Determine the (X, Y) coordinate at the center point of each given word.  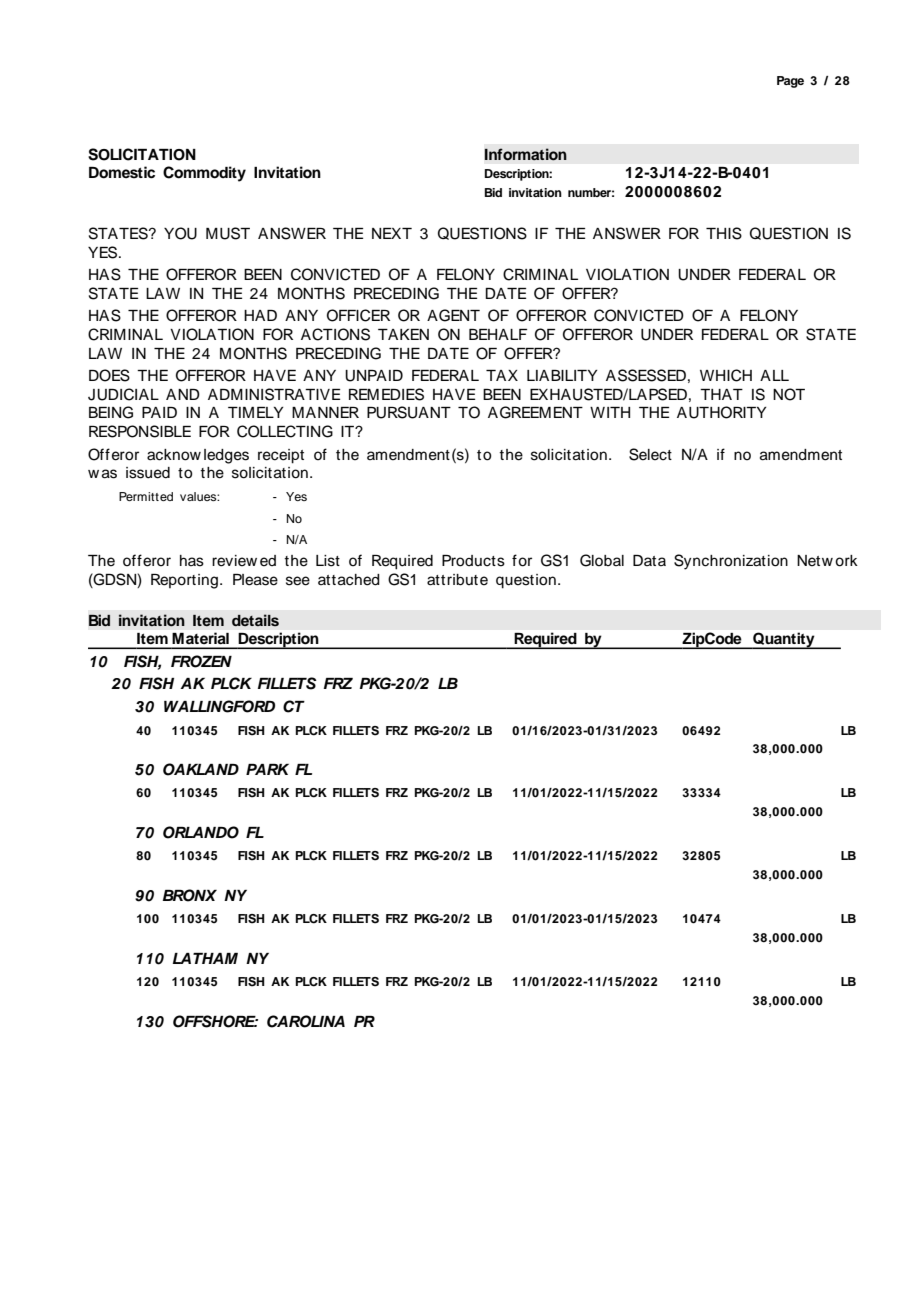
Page (790, 82)
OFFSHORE (215, 1021)
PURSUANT (409, 412)
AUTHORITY (722, 412)
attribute (457, 580)
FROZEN (201, 661)
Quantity (784, 640)
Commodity (204, 174)
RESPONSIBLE (140, 431)
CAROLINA (306, 1021)
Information (526, 154)
